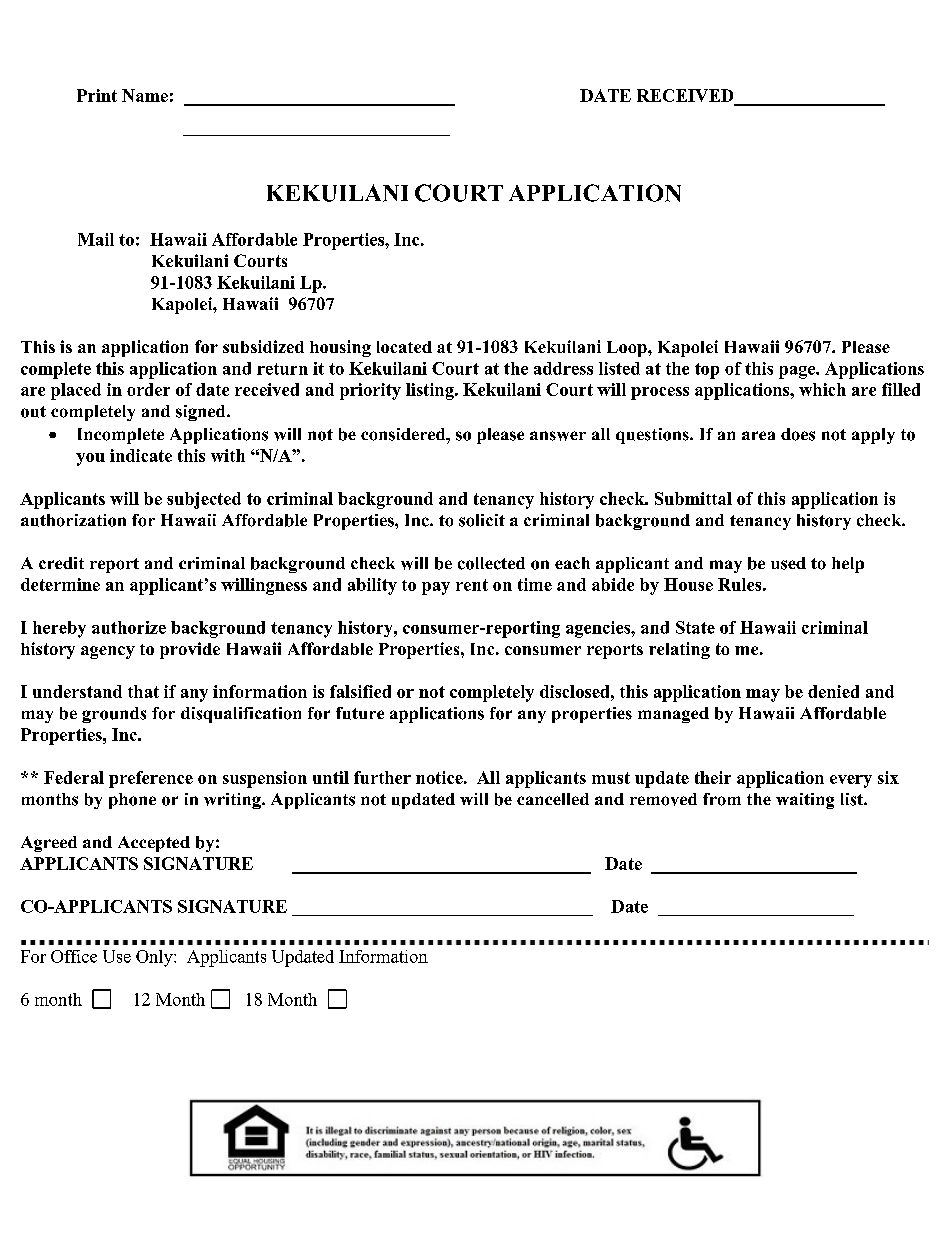 This document has width=952, height=1233. Describe the element at coordinates (553, 799) in the document. I see `cancelled` at that location.
